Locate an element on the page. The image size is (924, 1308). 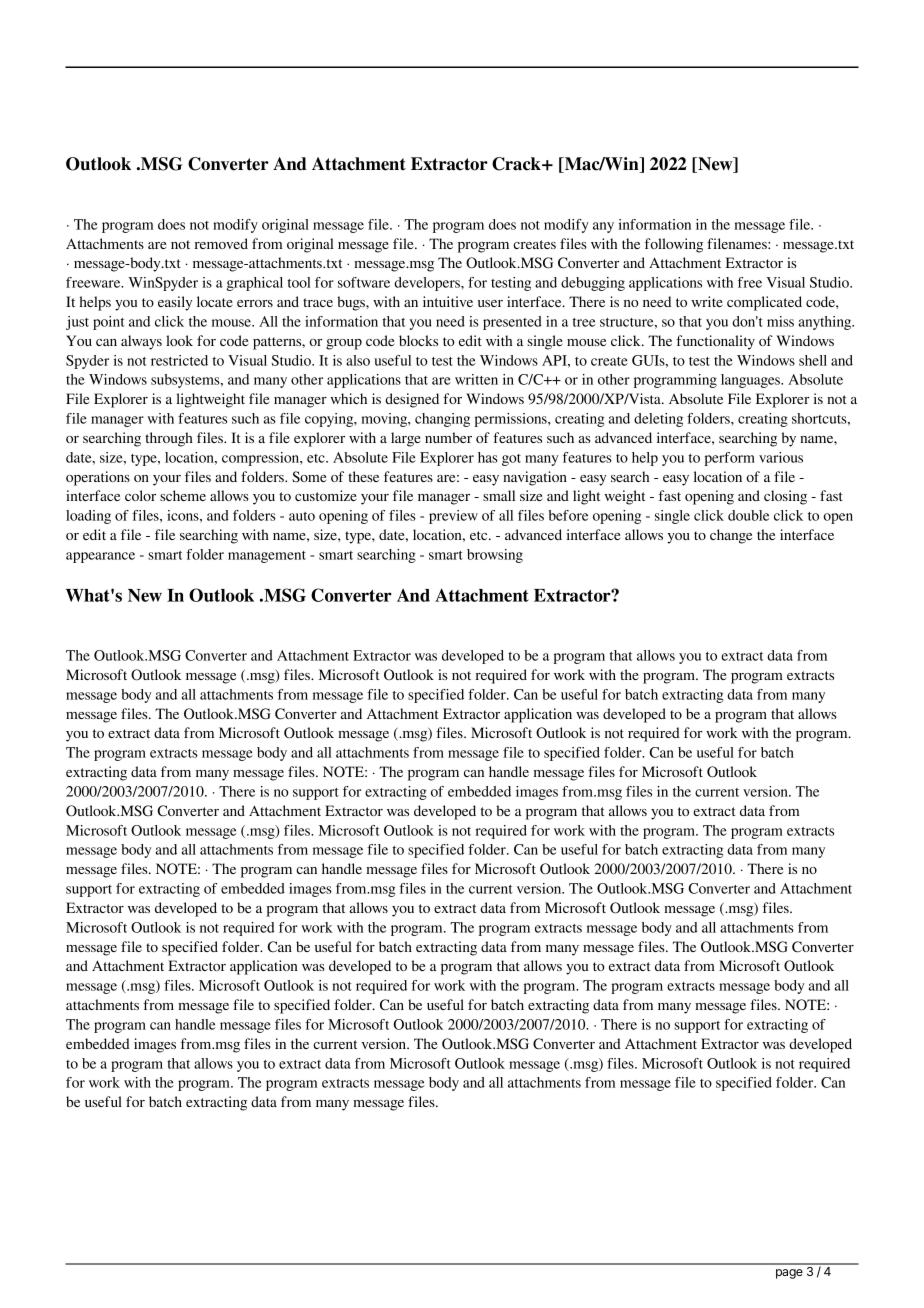
browsing is located at coordinates (495, 556).
